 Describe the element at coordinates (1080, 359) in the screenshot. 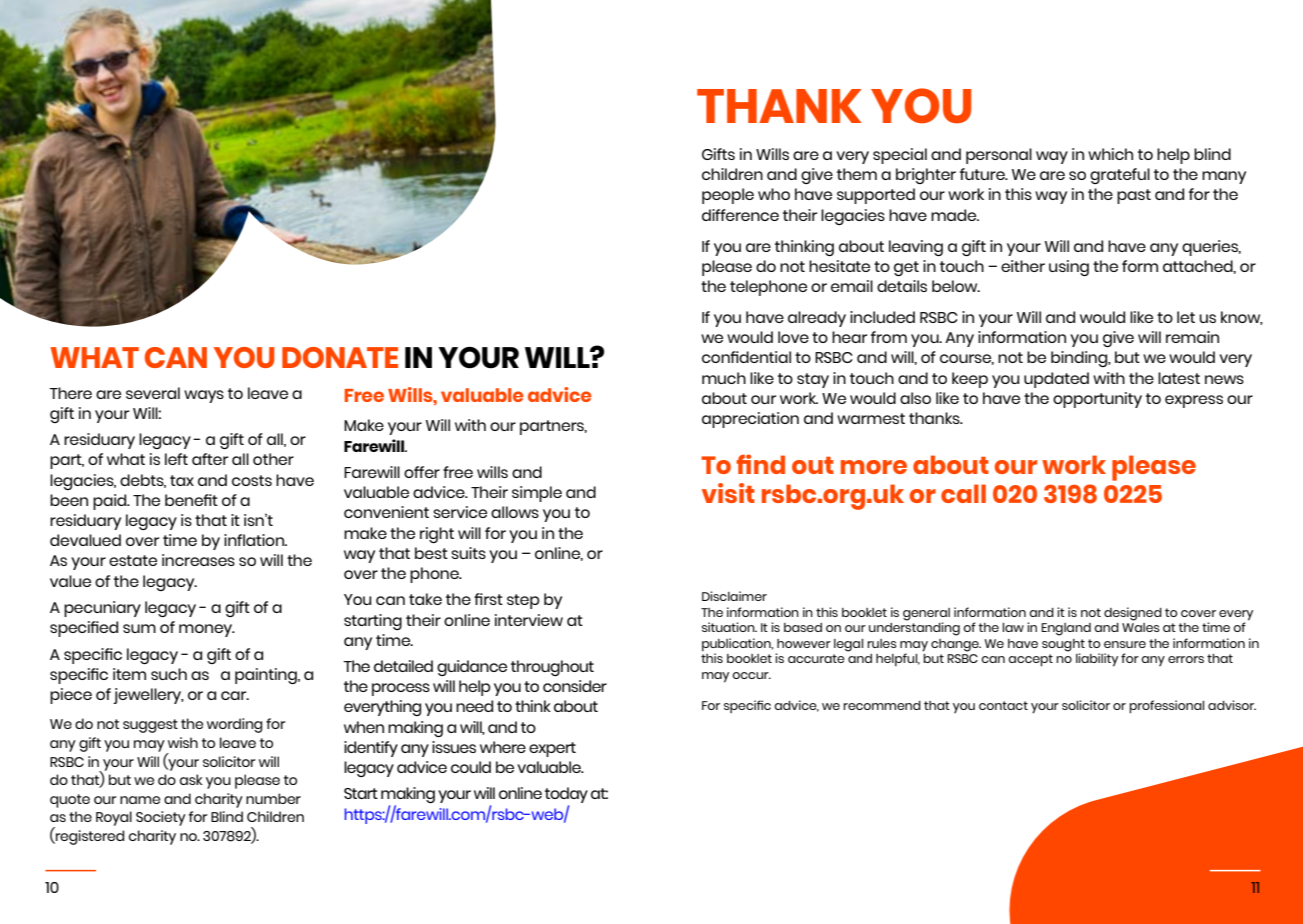

I see `binding` at that location.
